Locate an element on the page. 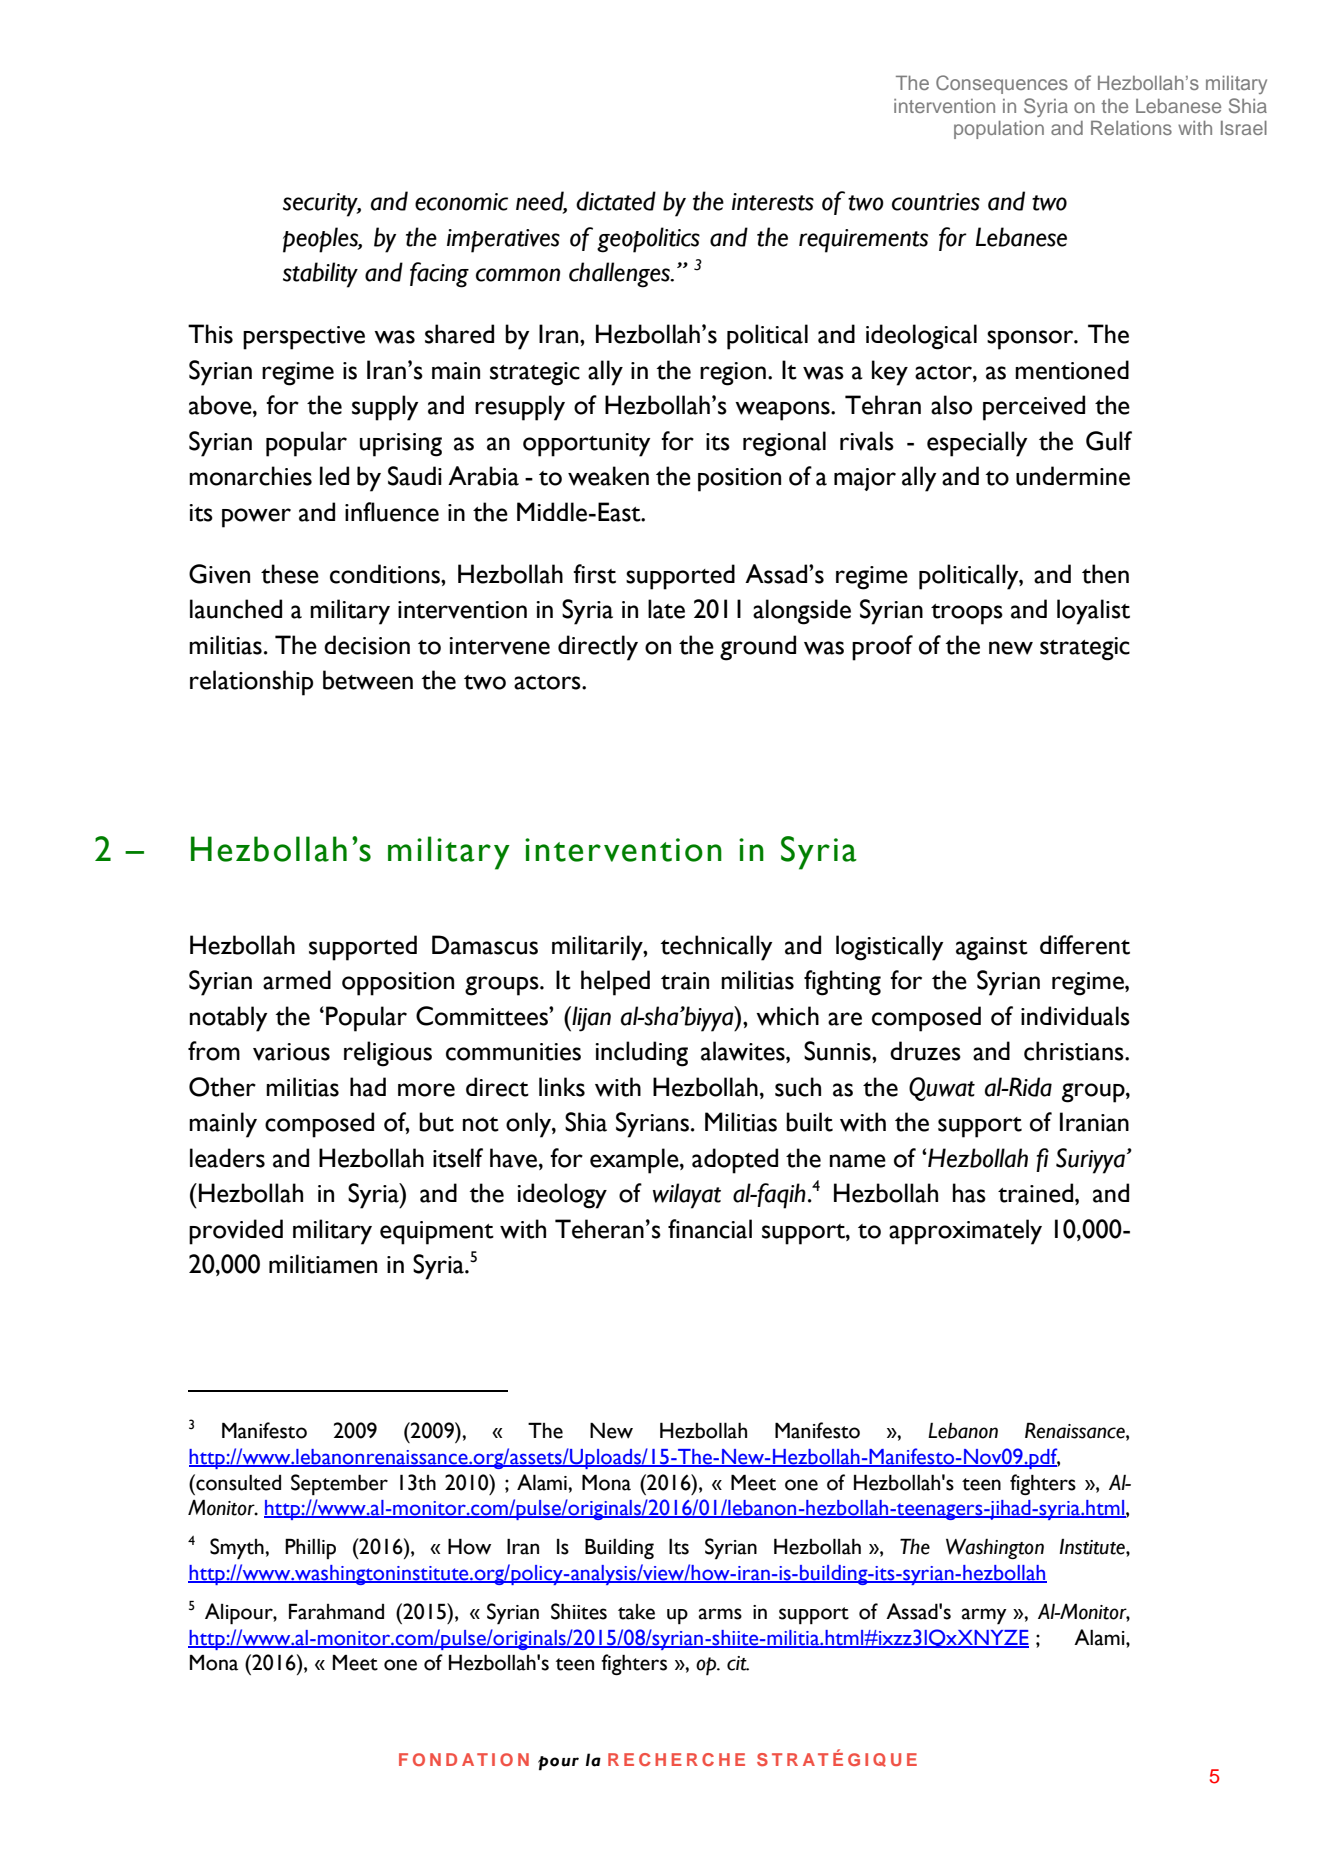  arms is located at coordinates (720, 1614).
